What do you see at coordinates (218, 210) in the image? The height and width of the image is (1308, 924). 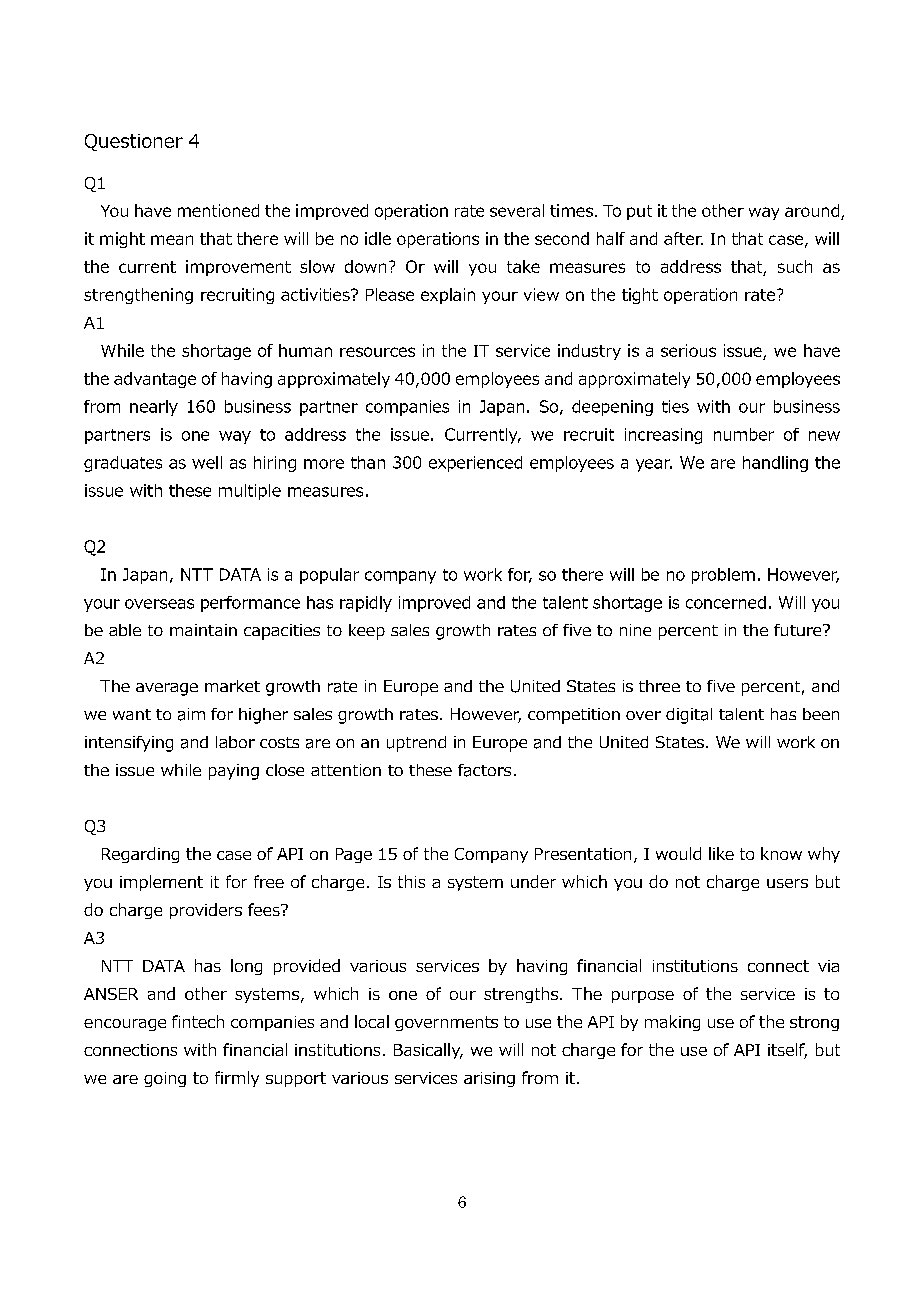 I see `mentioned` at bounding box center [218, 210].
